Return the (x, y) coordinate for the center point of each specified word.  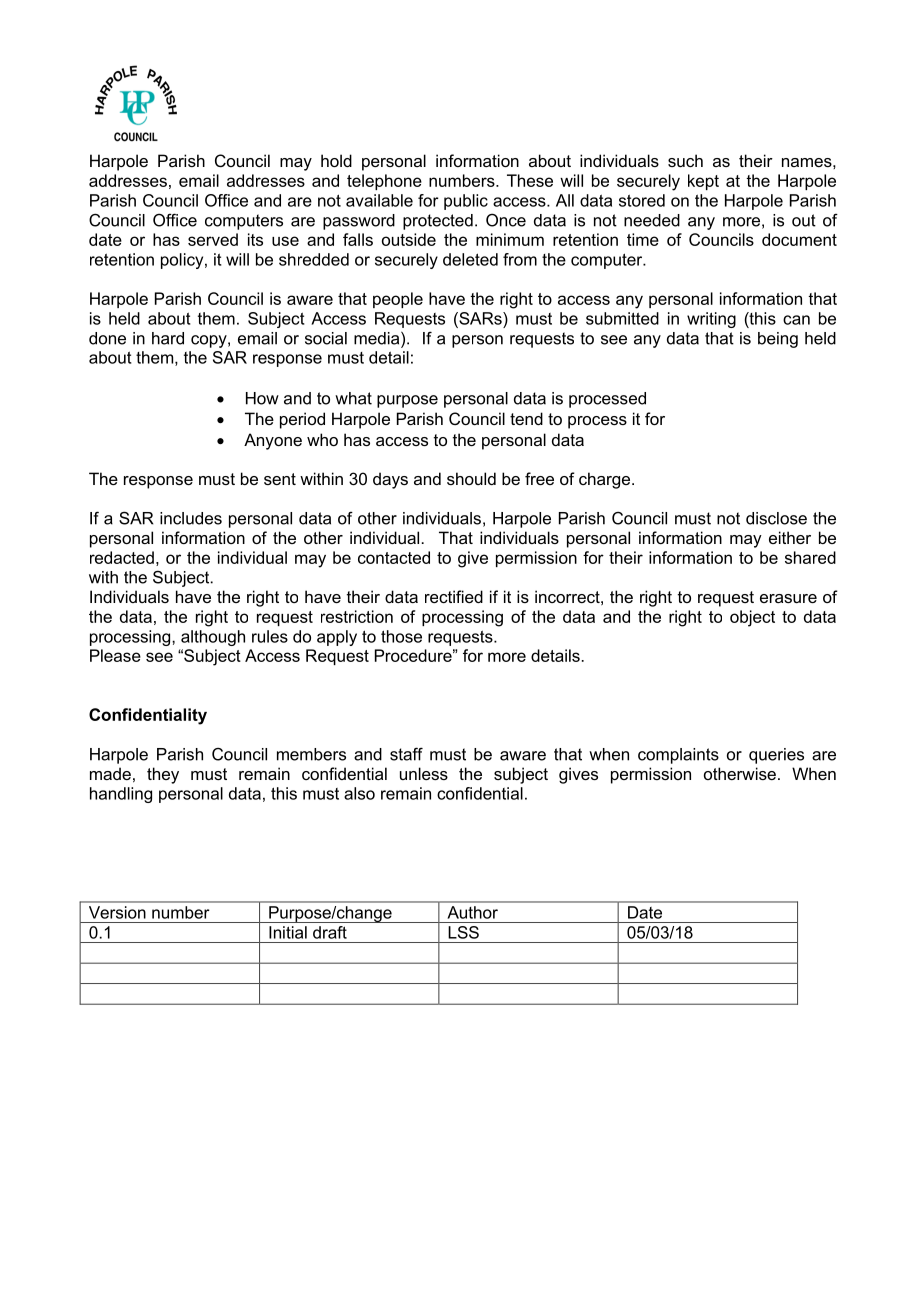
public (466, 202)
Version (117, 912)
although (213, 638)
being (778, 340)
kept (703, 182)
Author (473, 912)
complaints (678, 756)
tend (526, 418)
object (752, 618)
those (401, 636)
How (262, 398)
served (213, 239)
